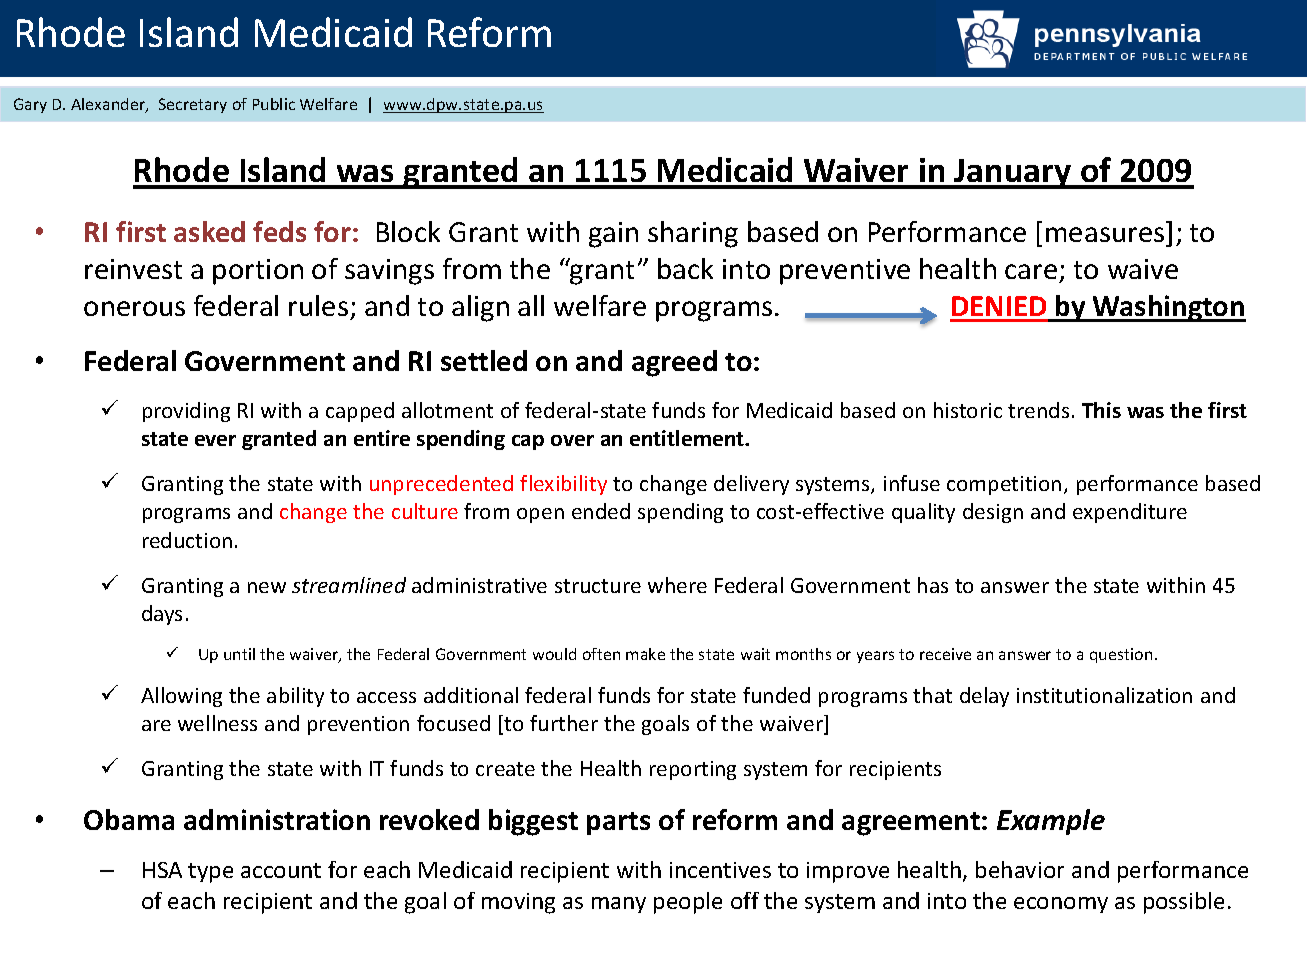 The height and width of the screenshot is (980, 1307). I want to click on Allowing, so click(181, 697).
